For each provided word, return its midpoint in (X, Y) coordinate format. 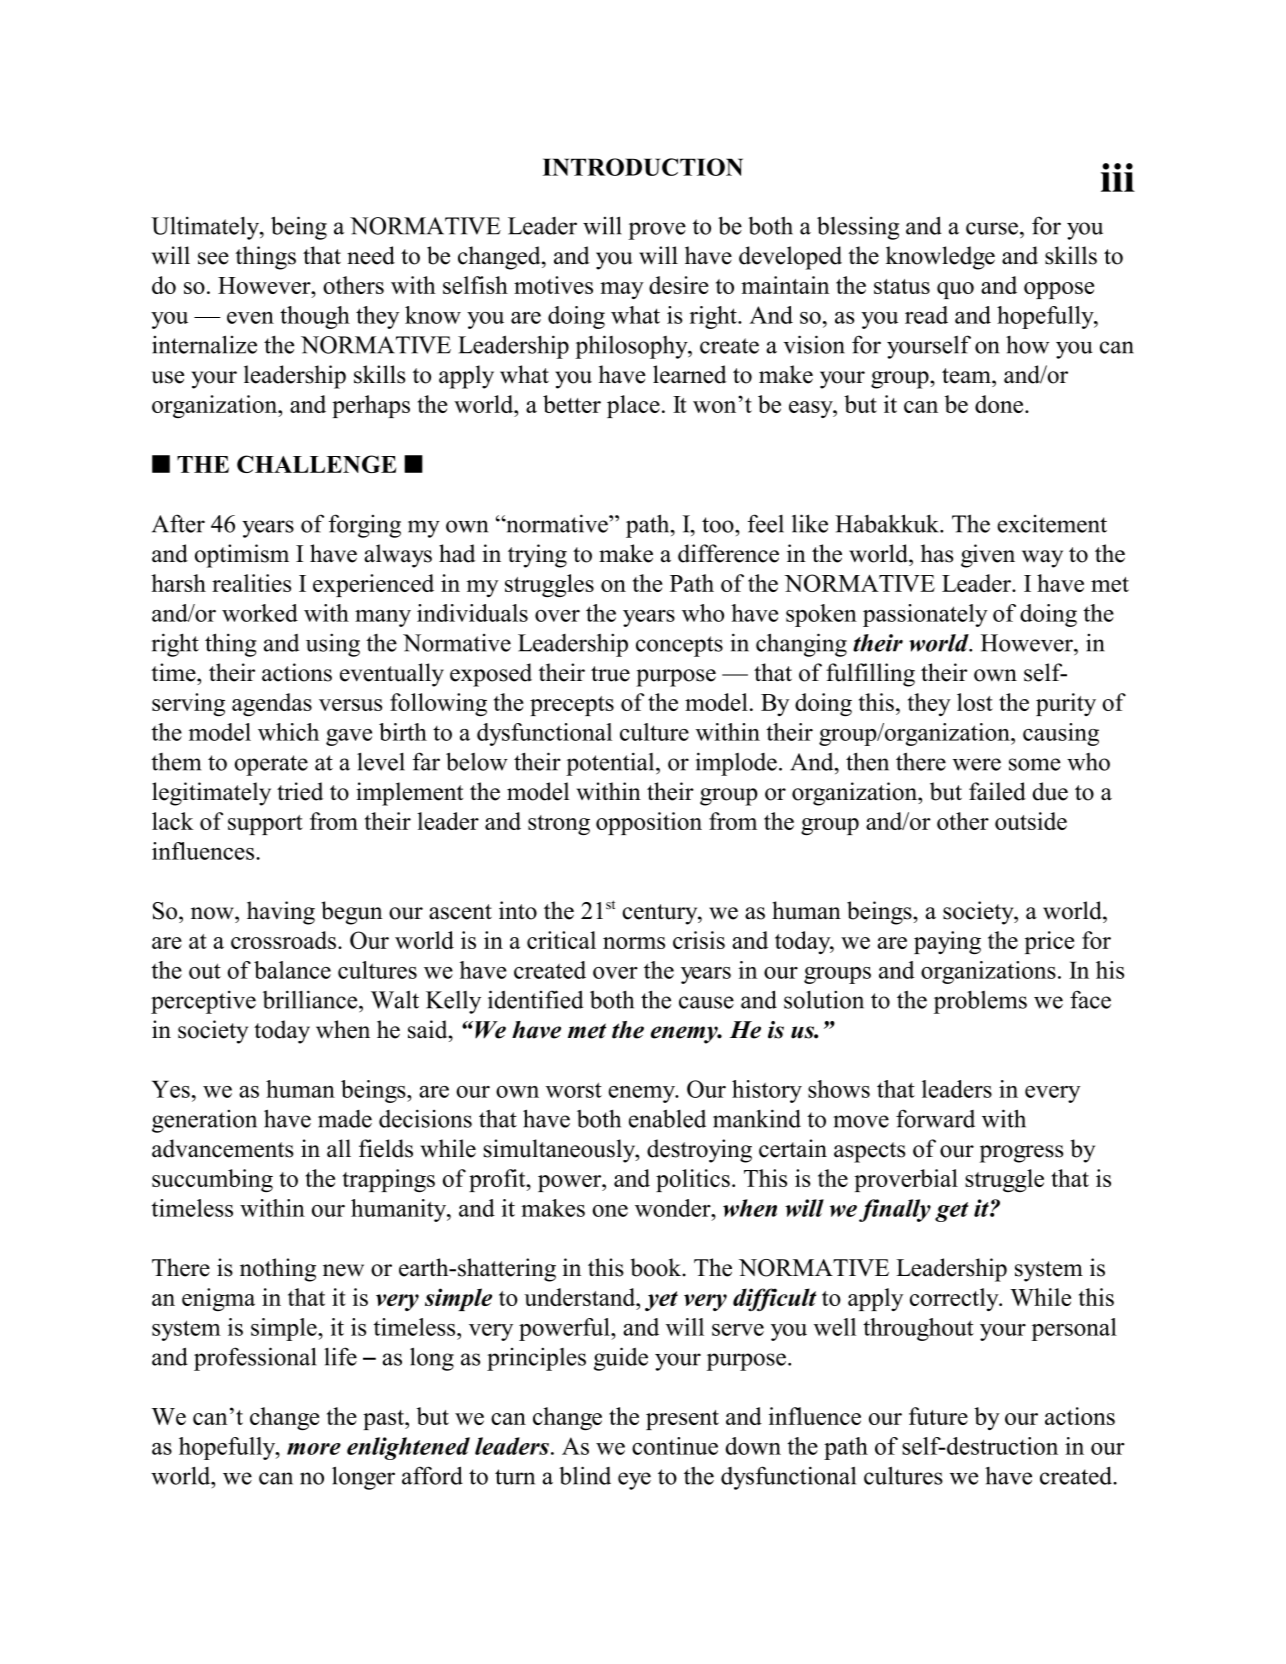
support (265, 825)
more (314, 1449)
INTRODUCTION (643, 167)
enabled (667, 1118)
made (345, 1119)
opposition (649, 823)
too (719, 525)
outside (1031, 821)
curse (992, 228)
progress (1021, 1154)
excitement (1052, 524)
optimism (242, 556)
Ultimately (206, 228)
